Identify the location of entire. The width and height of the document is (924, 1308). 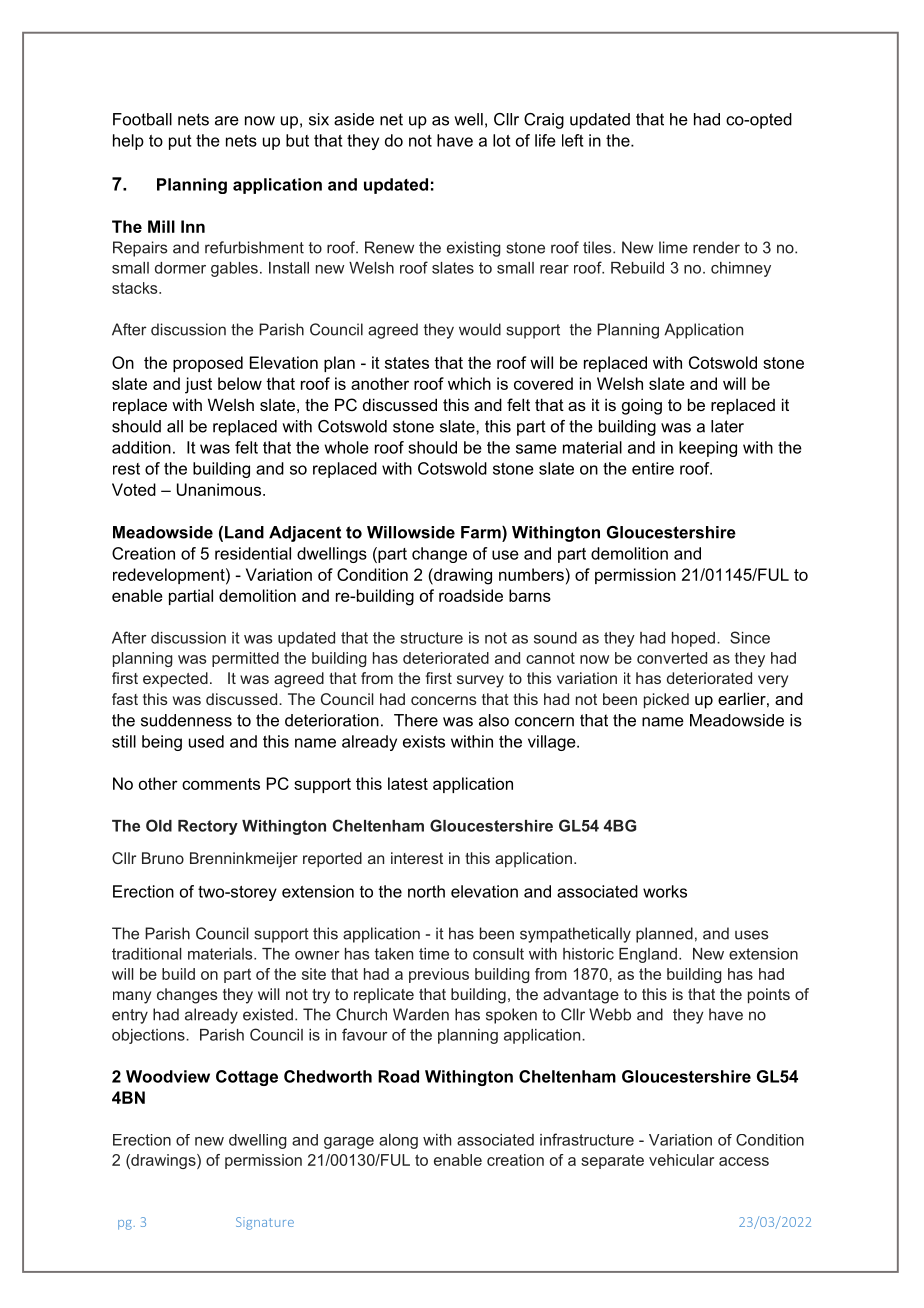
(653, 468).
